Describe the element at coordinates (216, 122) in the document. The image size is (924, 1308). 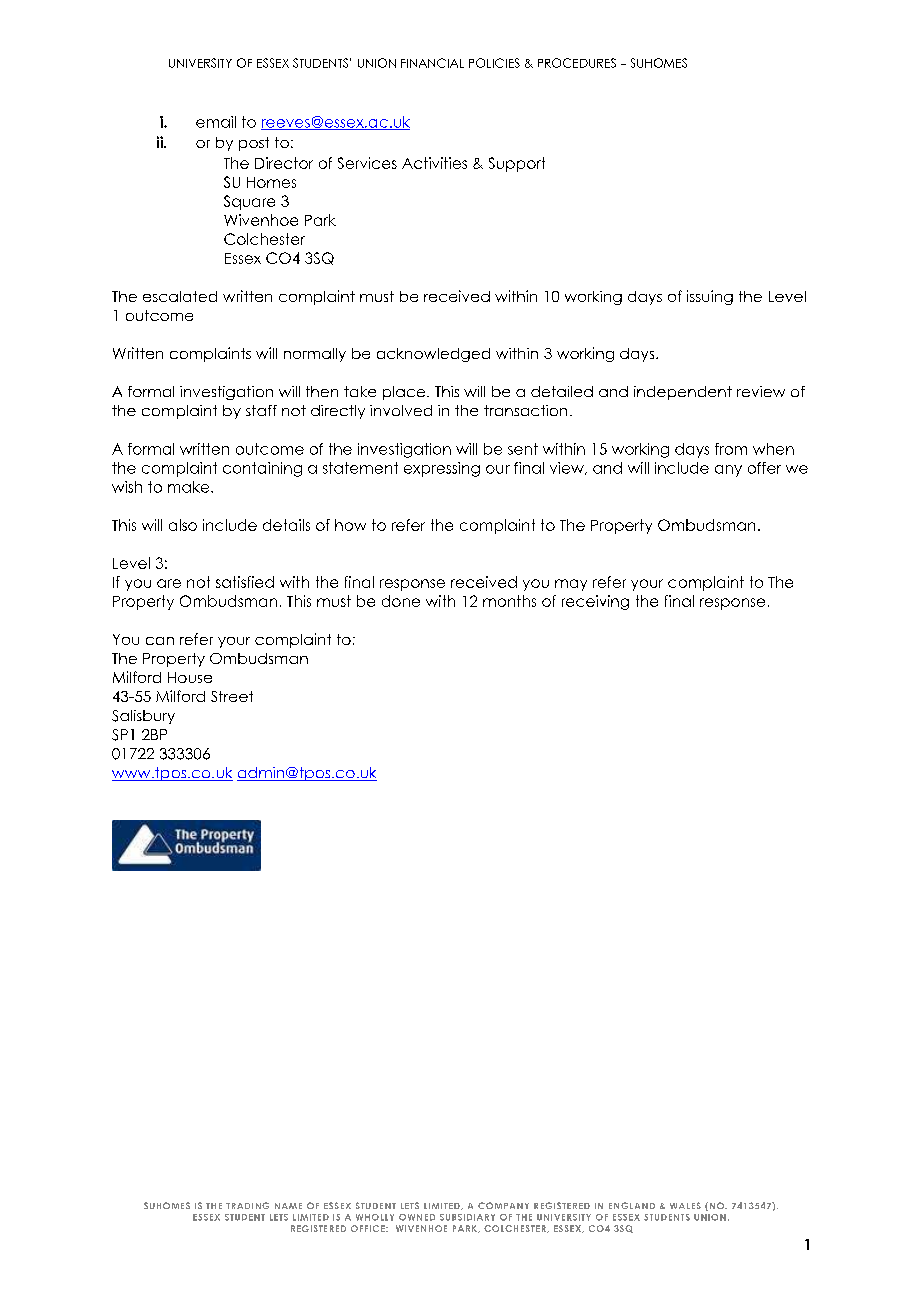
I see `email` at that location.
